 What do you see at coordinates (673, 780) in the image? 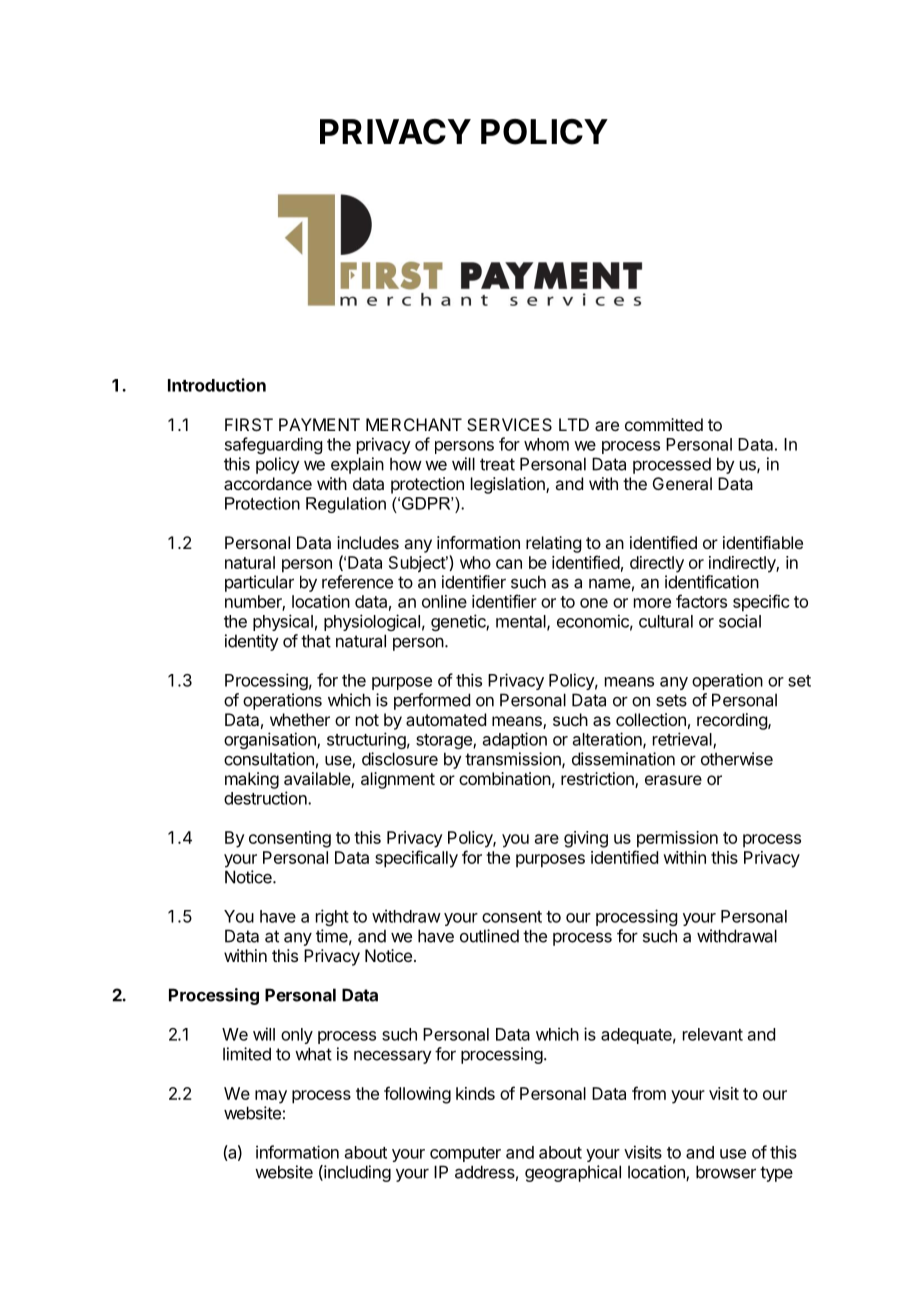
I see `erasure` at bounding box center [673, 780].
